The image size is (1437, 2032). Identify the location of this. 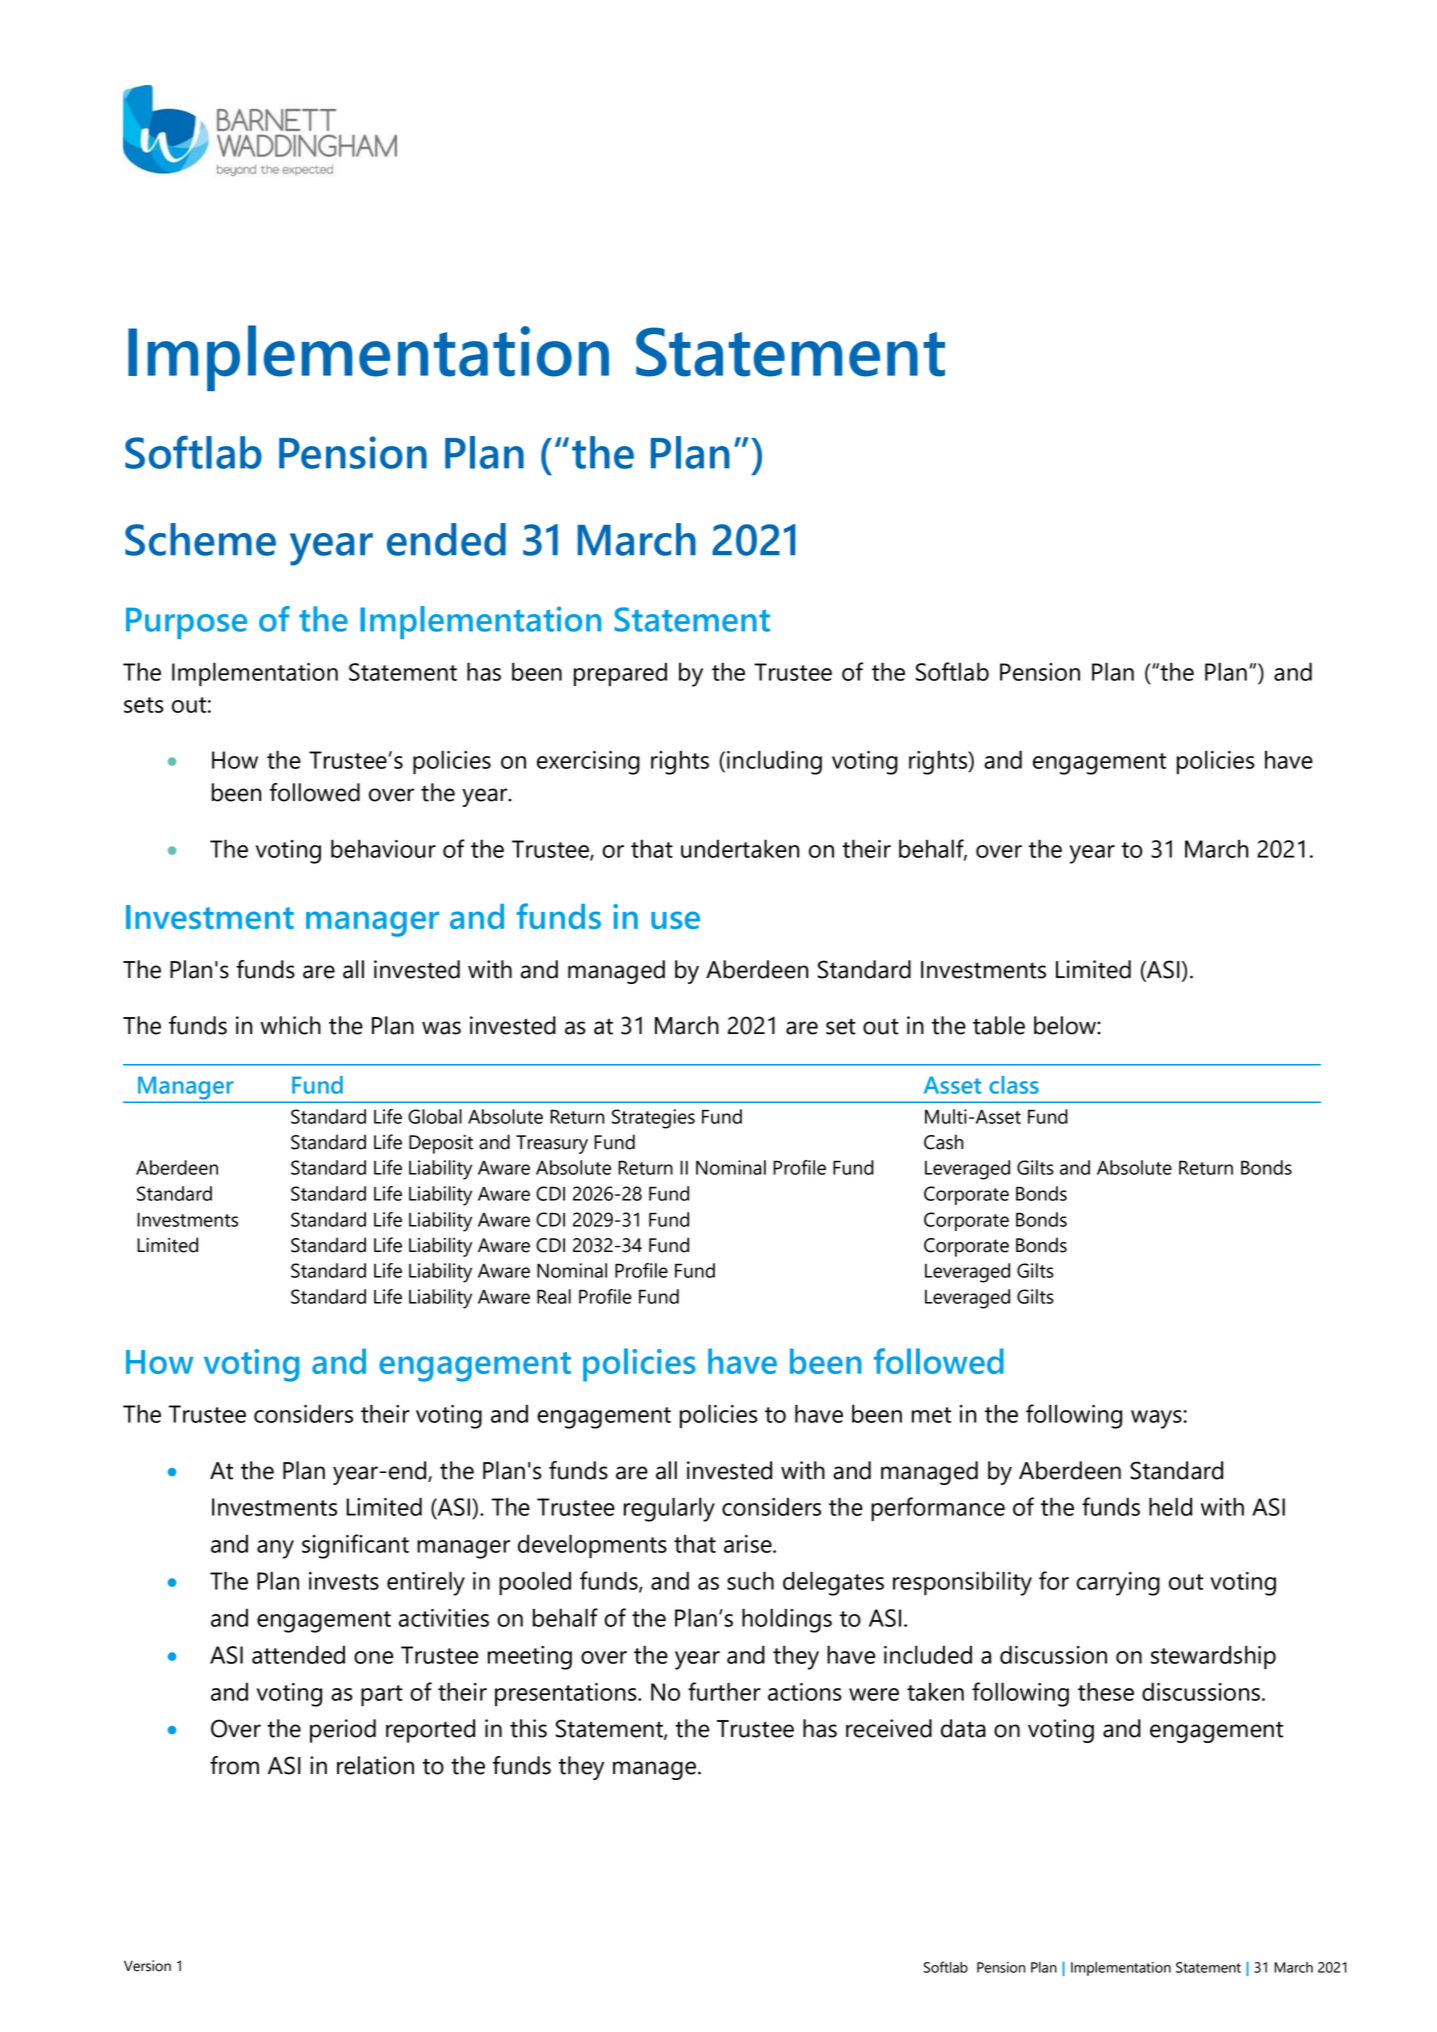
(528, 1728).
